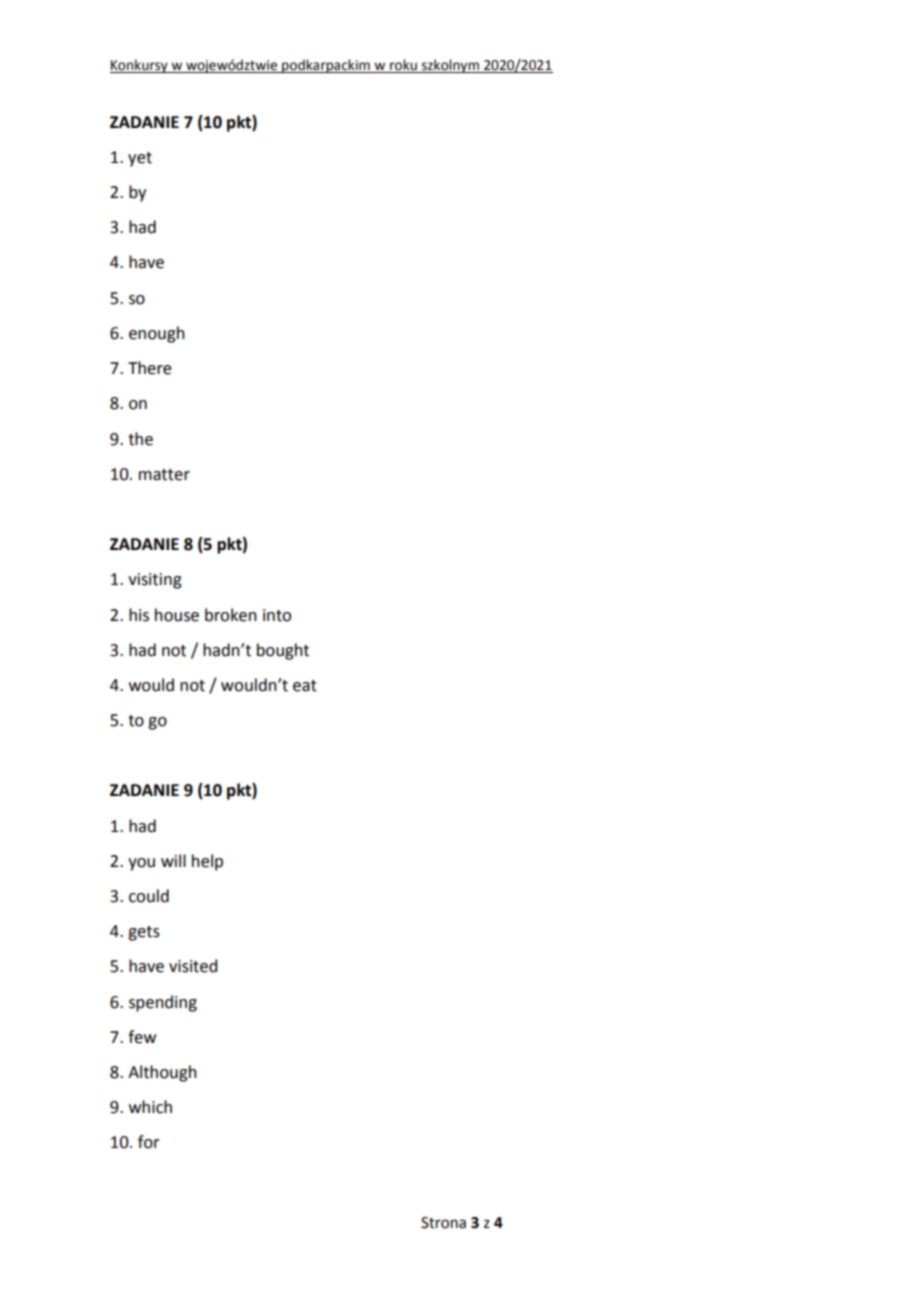 The height and width of the document is (1308, 924). I want to click on yet, so click(140, 159).
